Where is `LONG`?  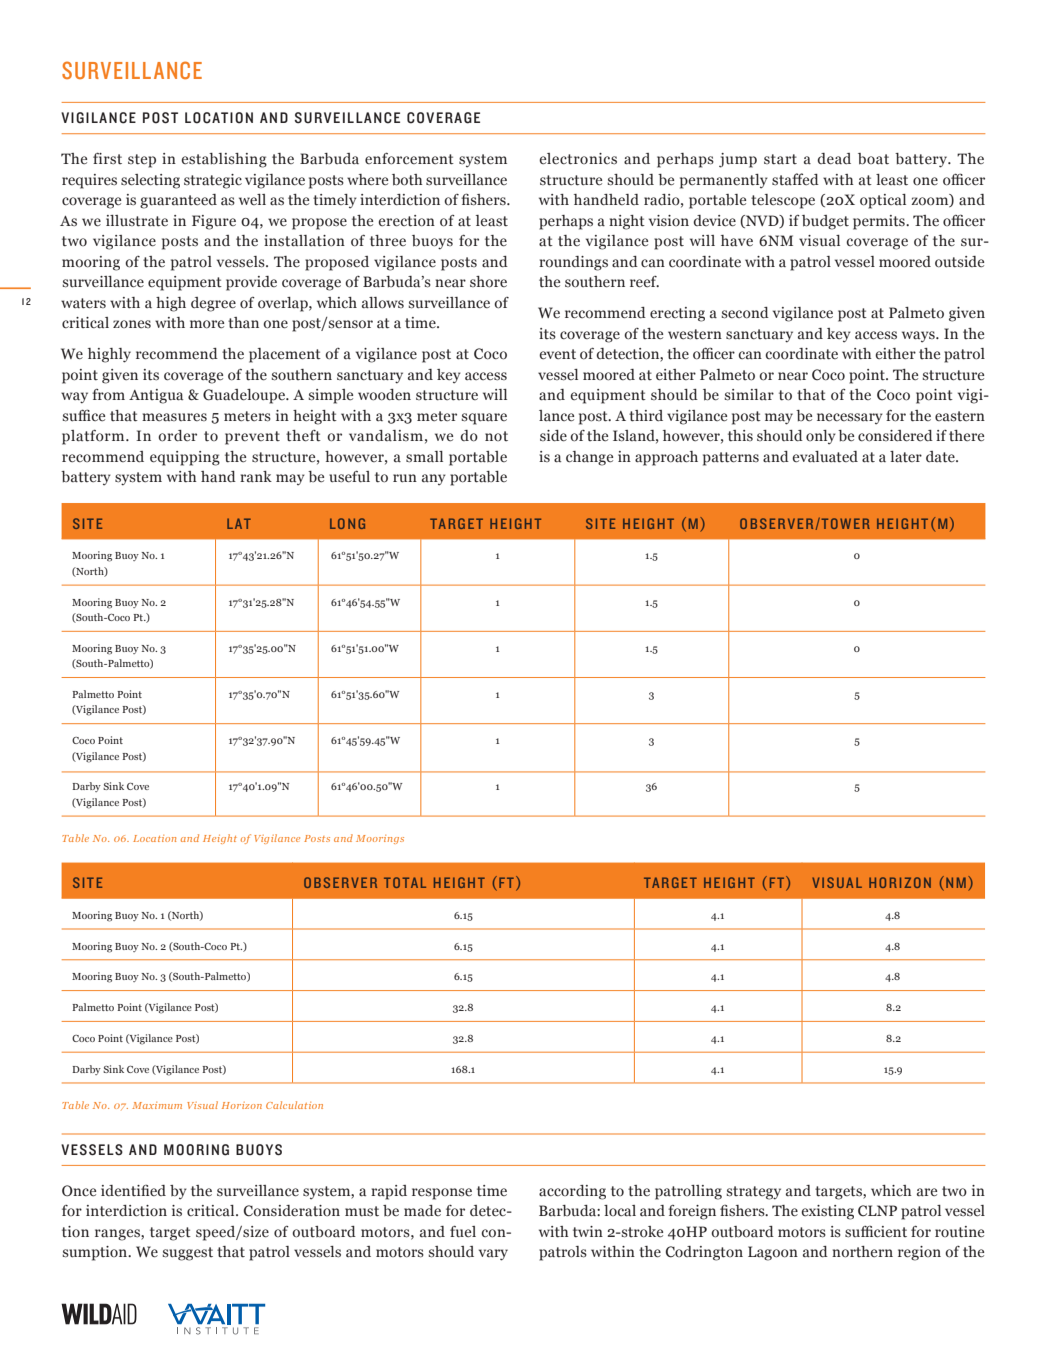 LONG is located at coordinates (347, 523).
